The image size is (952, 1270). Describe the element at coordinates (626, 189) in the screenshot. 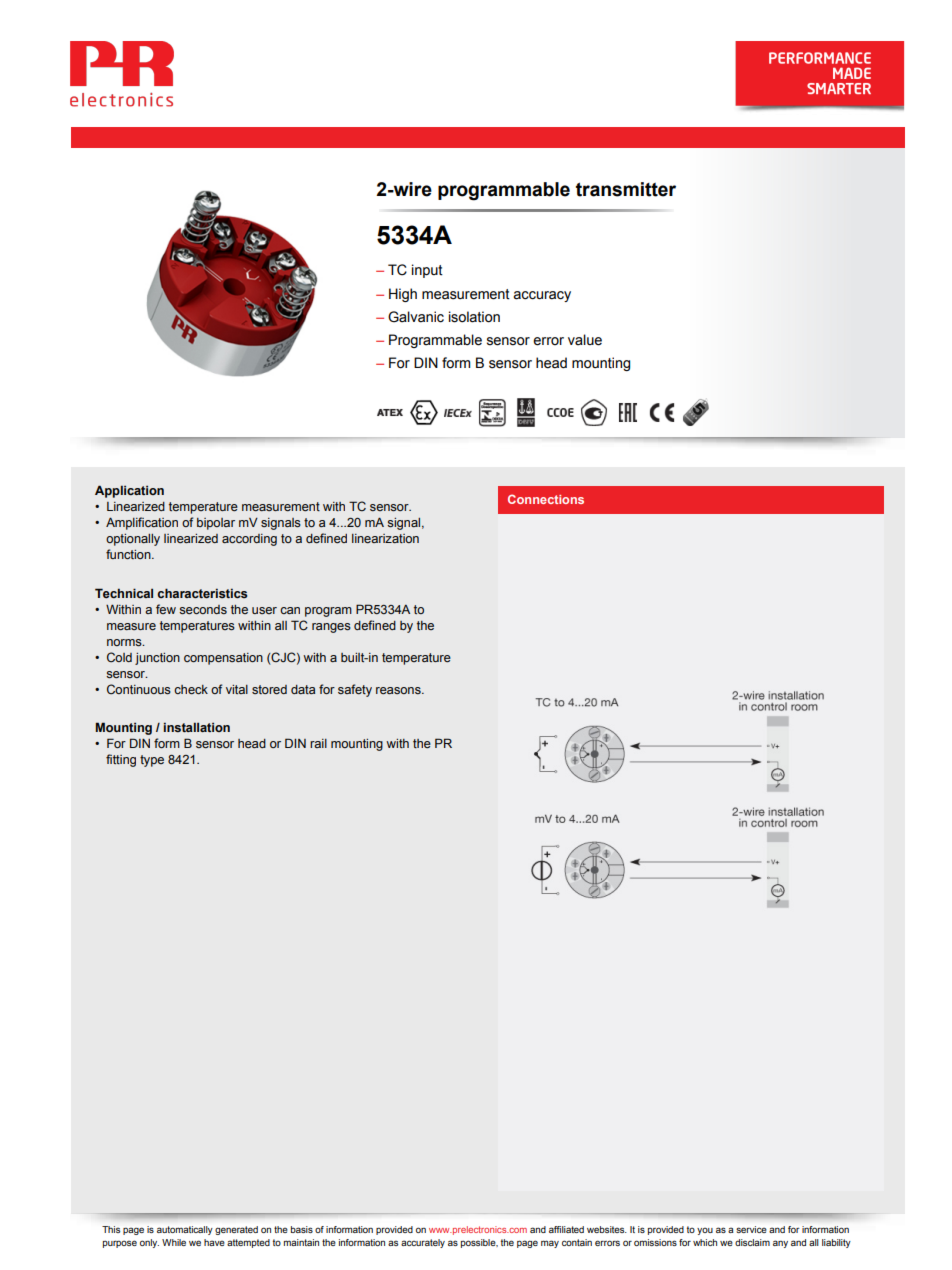

I see `transmitter` at that location.
